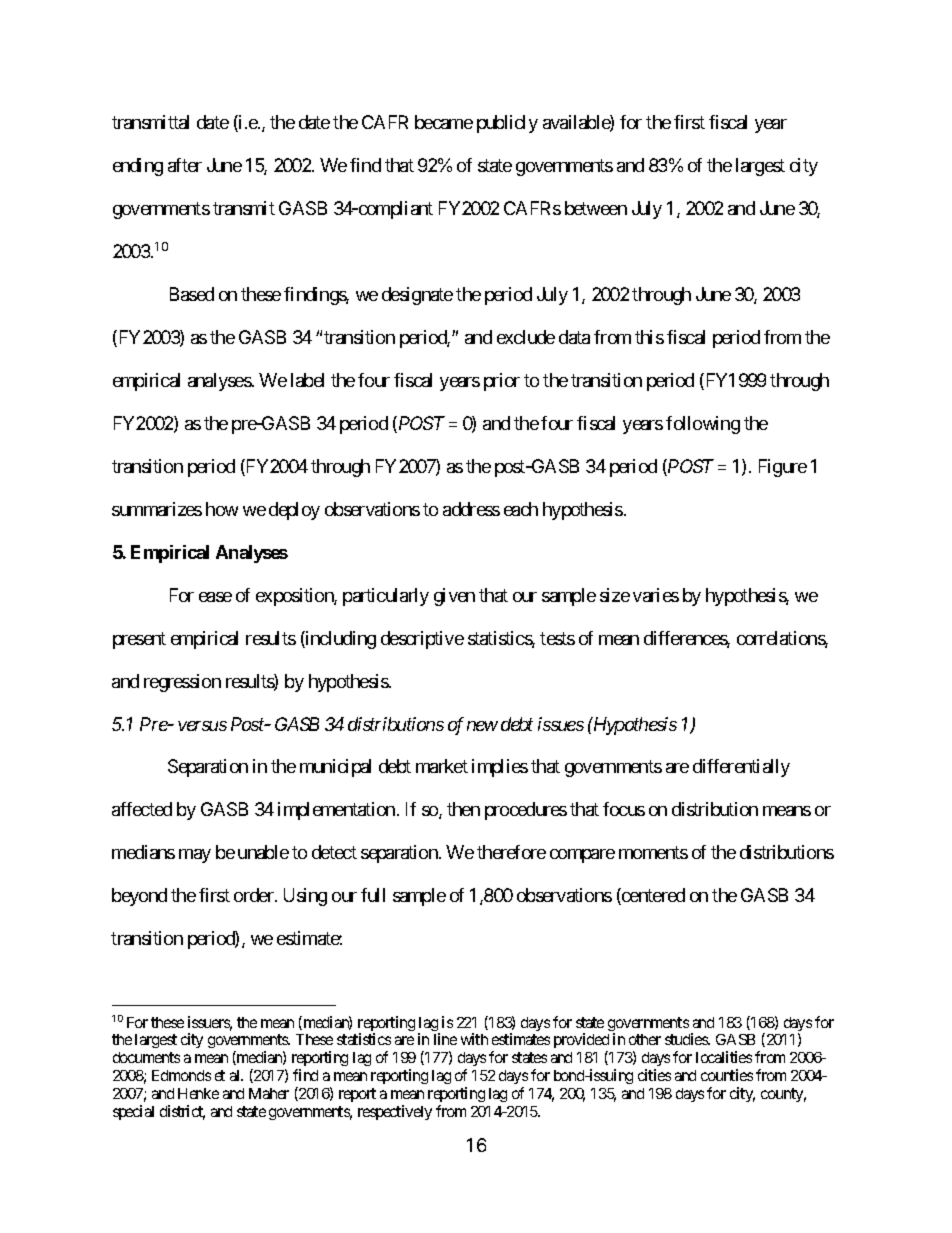 The height and width of the document is (1233, 952). Describe the element at coordinates (444, 122) in the document. I see `became` at that location.
